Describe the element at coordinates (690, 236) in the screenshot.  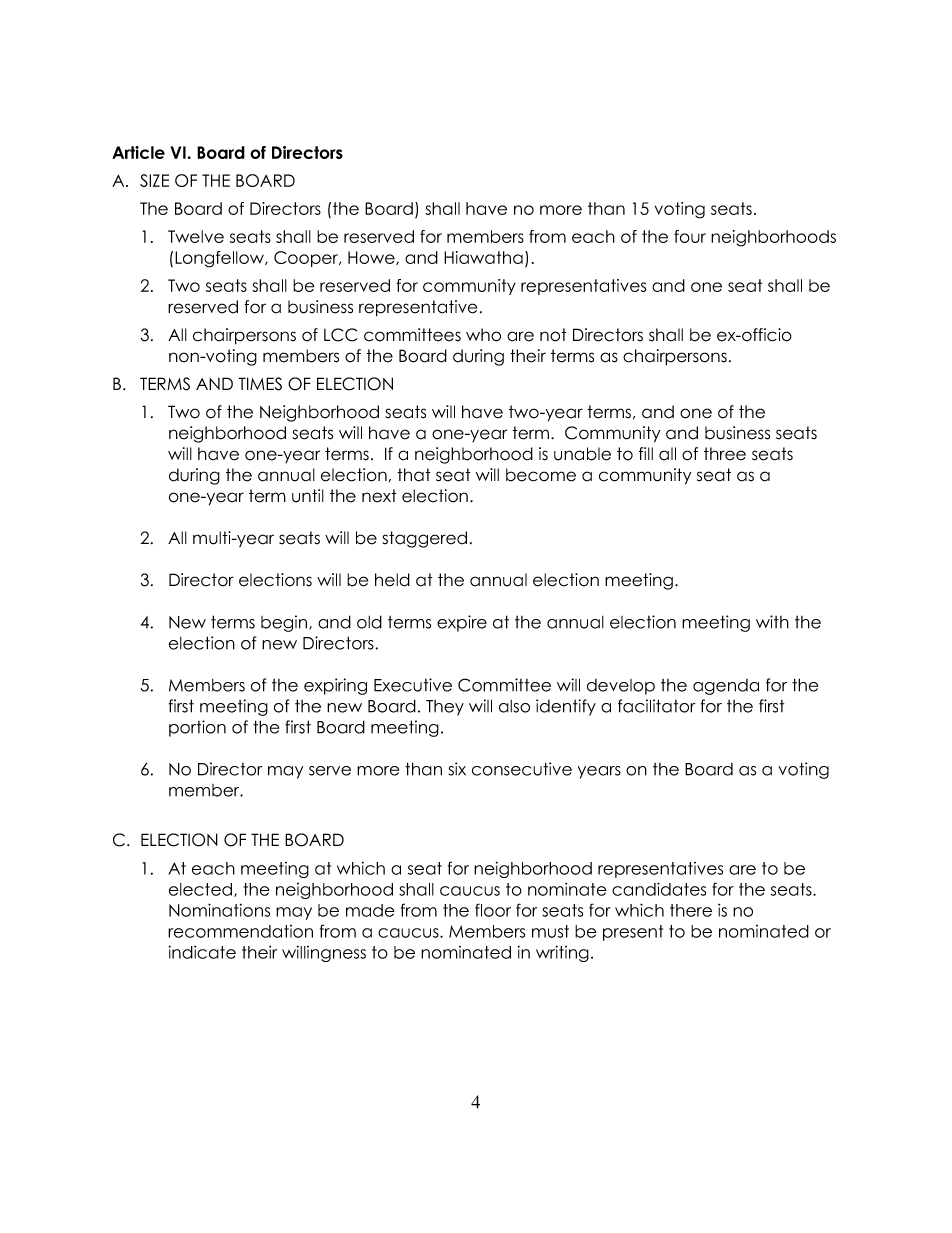
I see `four` at that location.
